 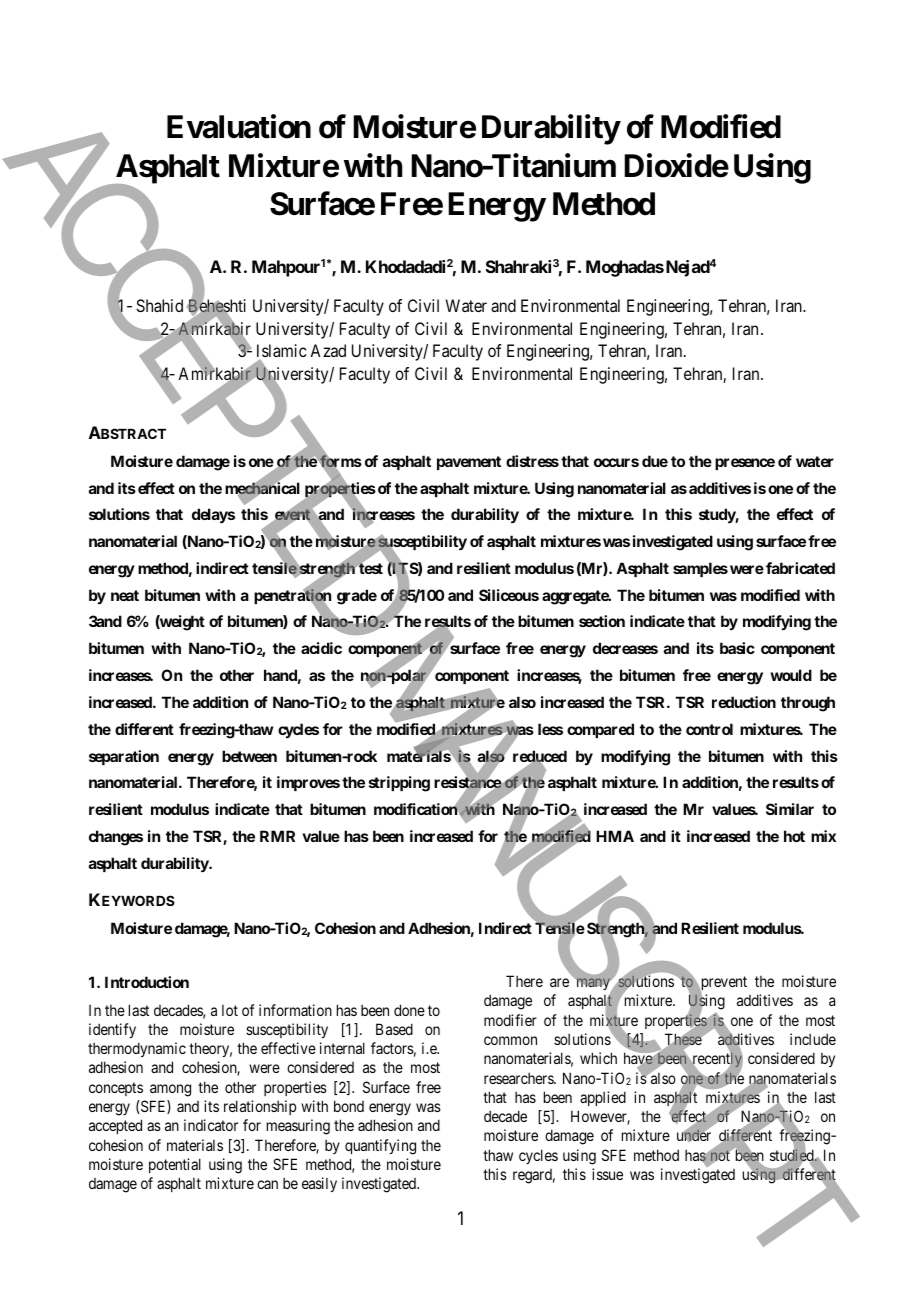 What do you see at coordinates (239, 127) in the image?
I see `Evaluation` at bounding box center [239, 127].
